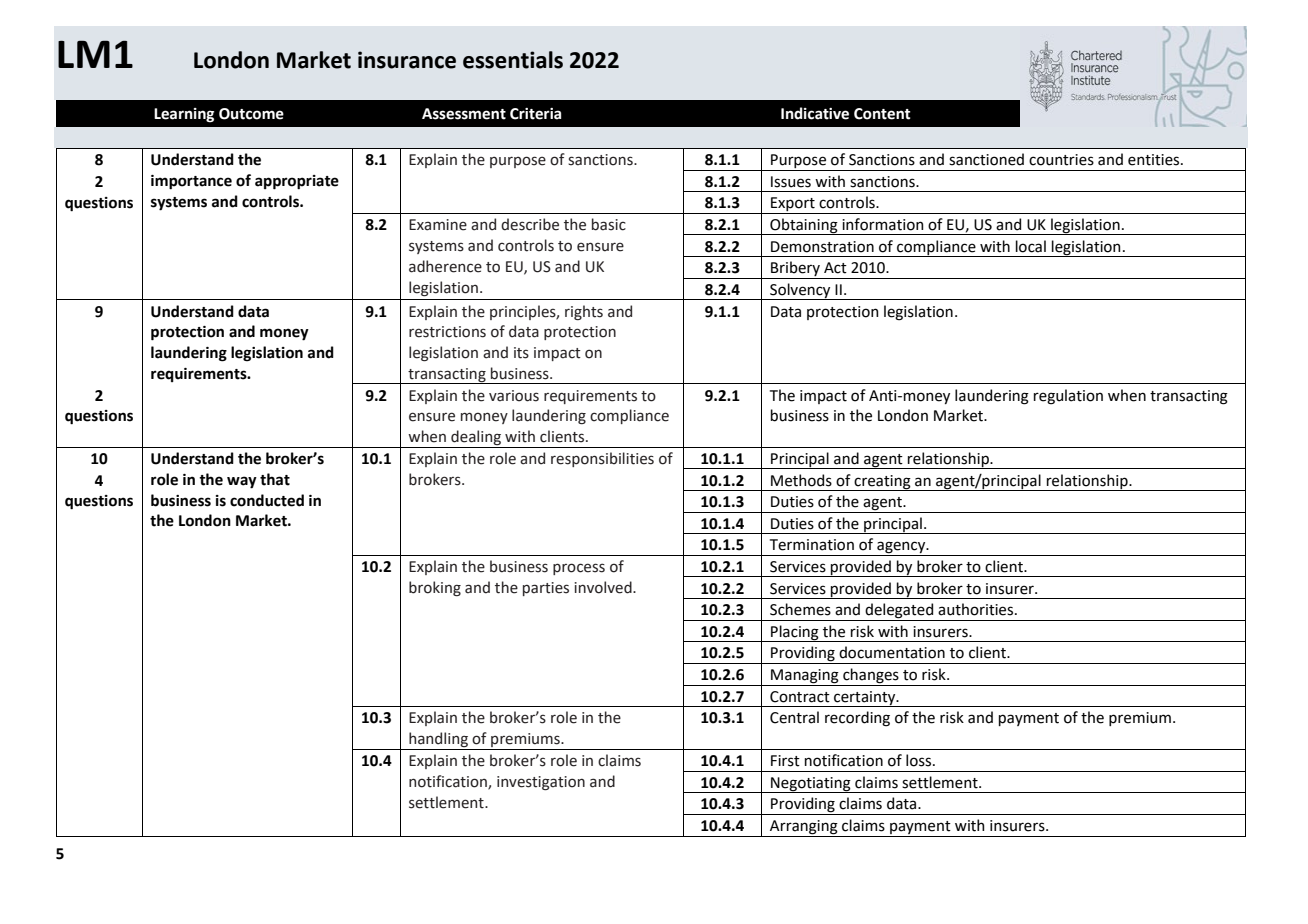 The height and width of the screenshot is (924, 1308). What do you see at coordinates (1068, 397) in the screenshot?
I see `regulation` at bounding box center [1068, 397].
